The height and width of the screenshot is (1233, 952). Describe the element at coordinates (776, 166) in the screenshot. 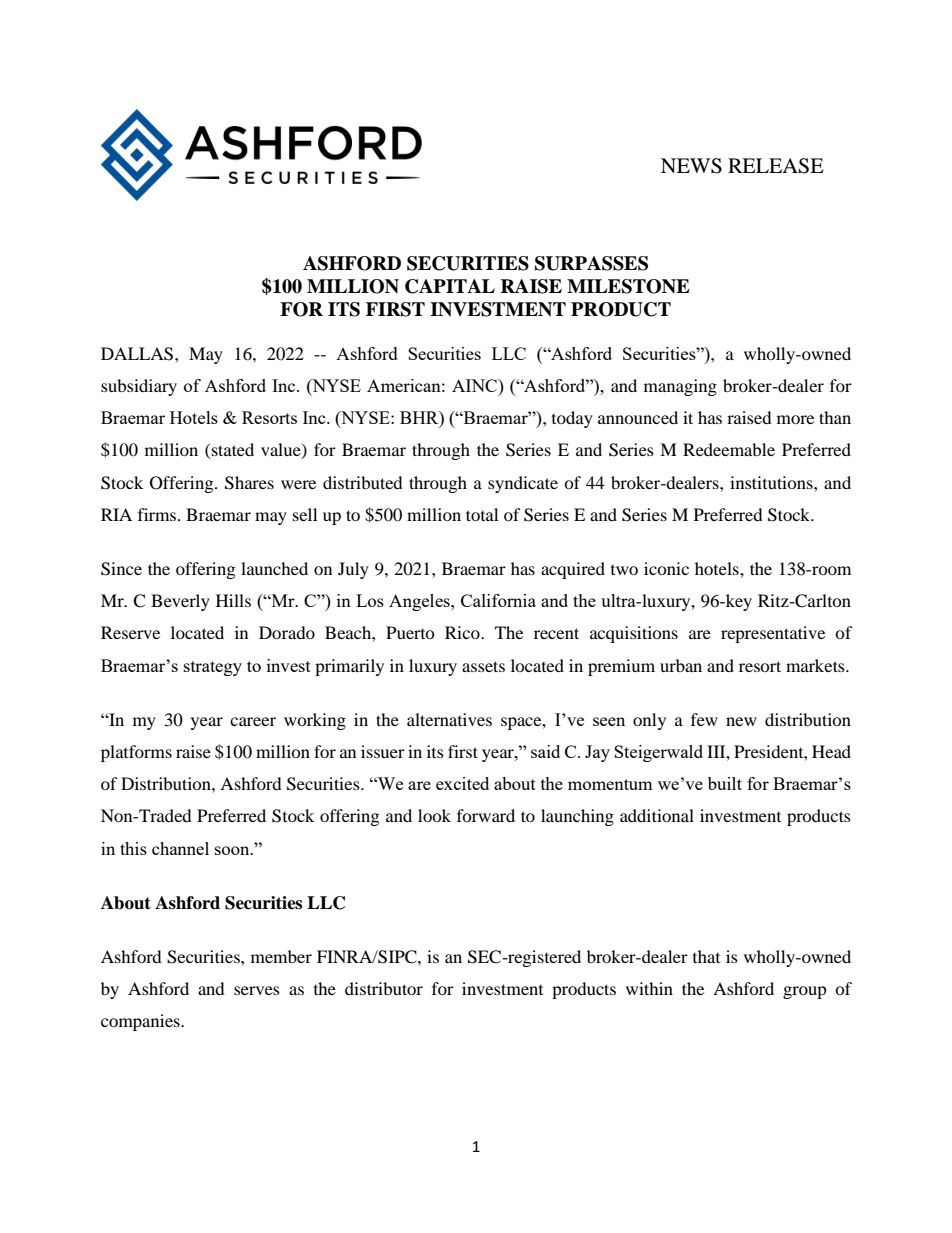

I see `RELEASE` at that location.
